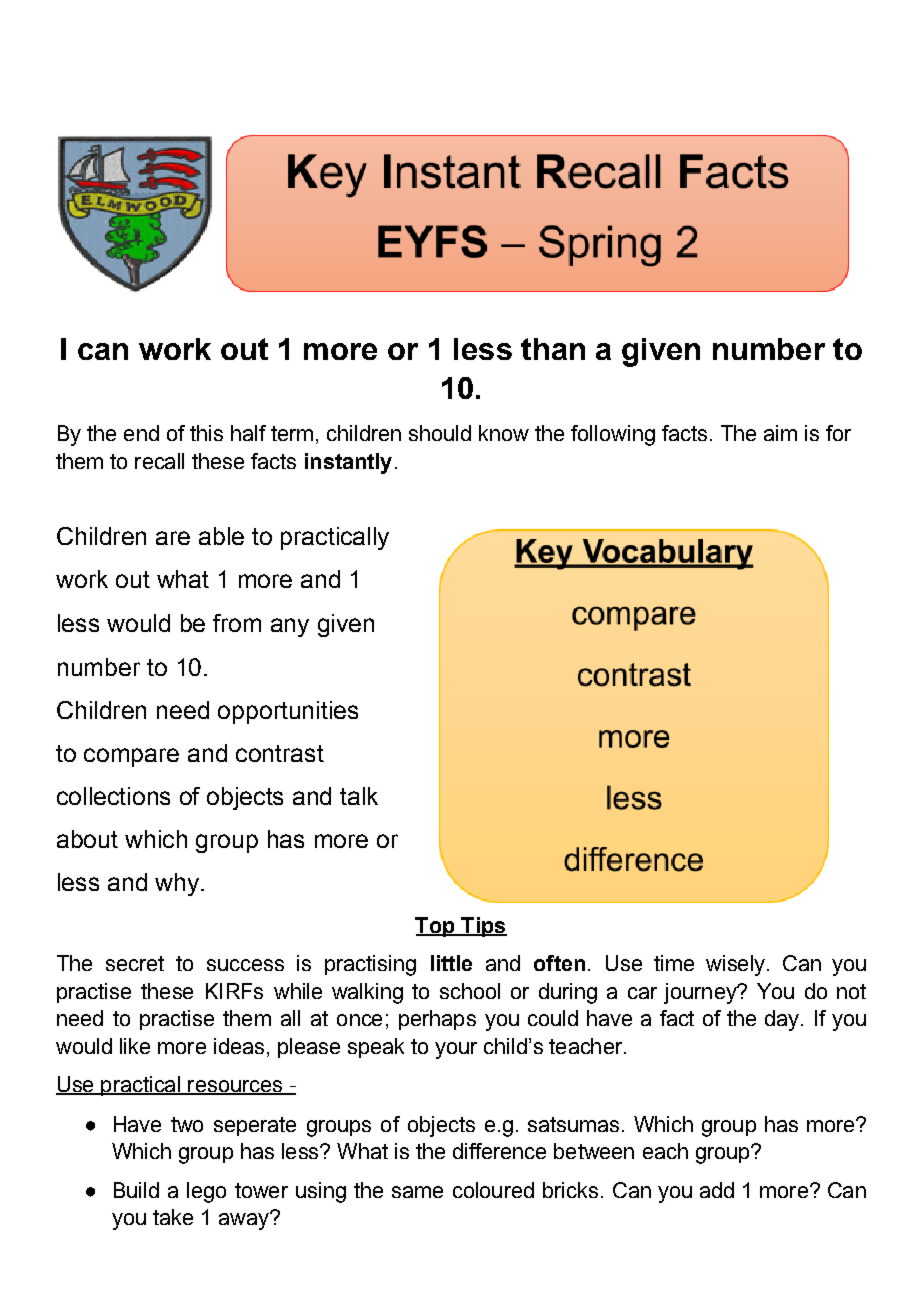  Describe the element at coordinates (737, 965) in the page. I see `wisely` at that location.
